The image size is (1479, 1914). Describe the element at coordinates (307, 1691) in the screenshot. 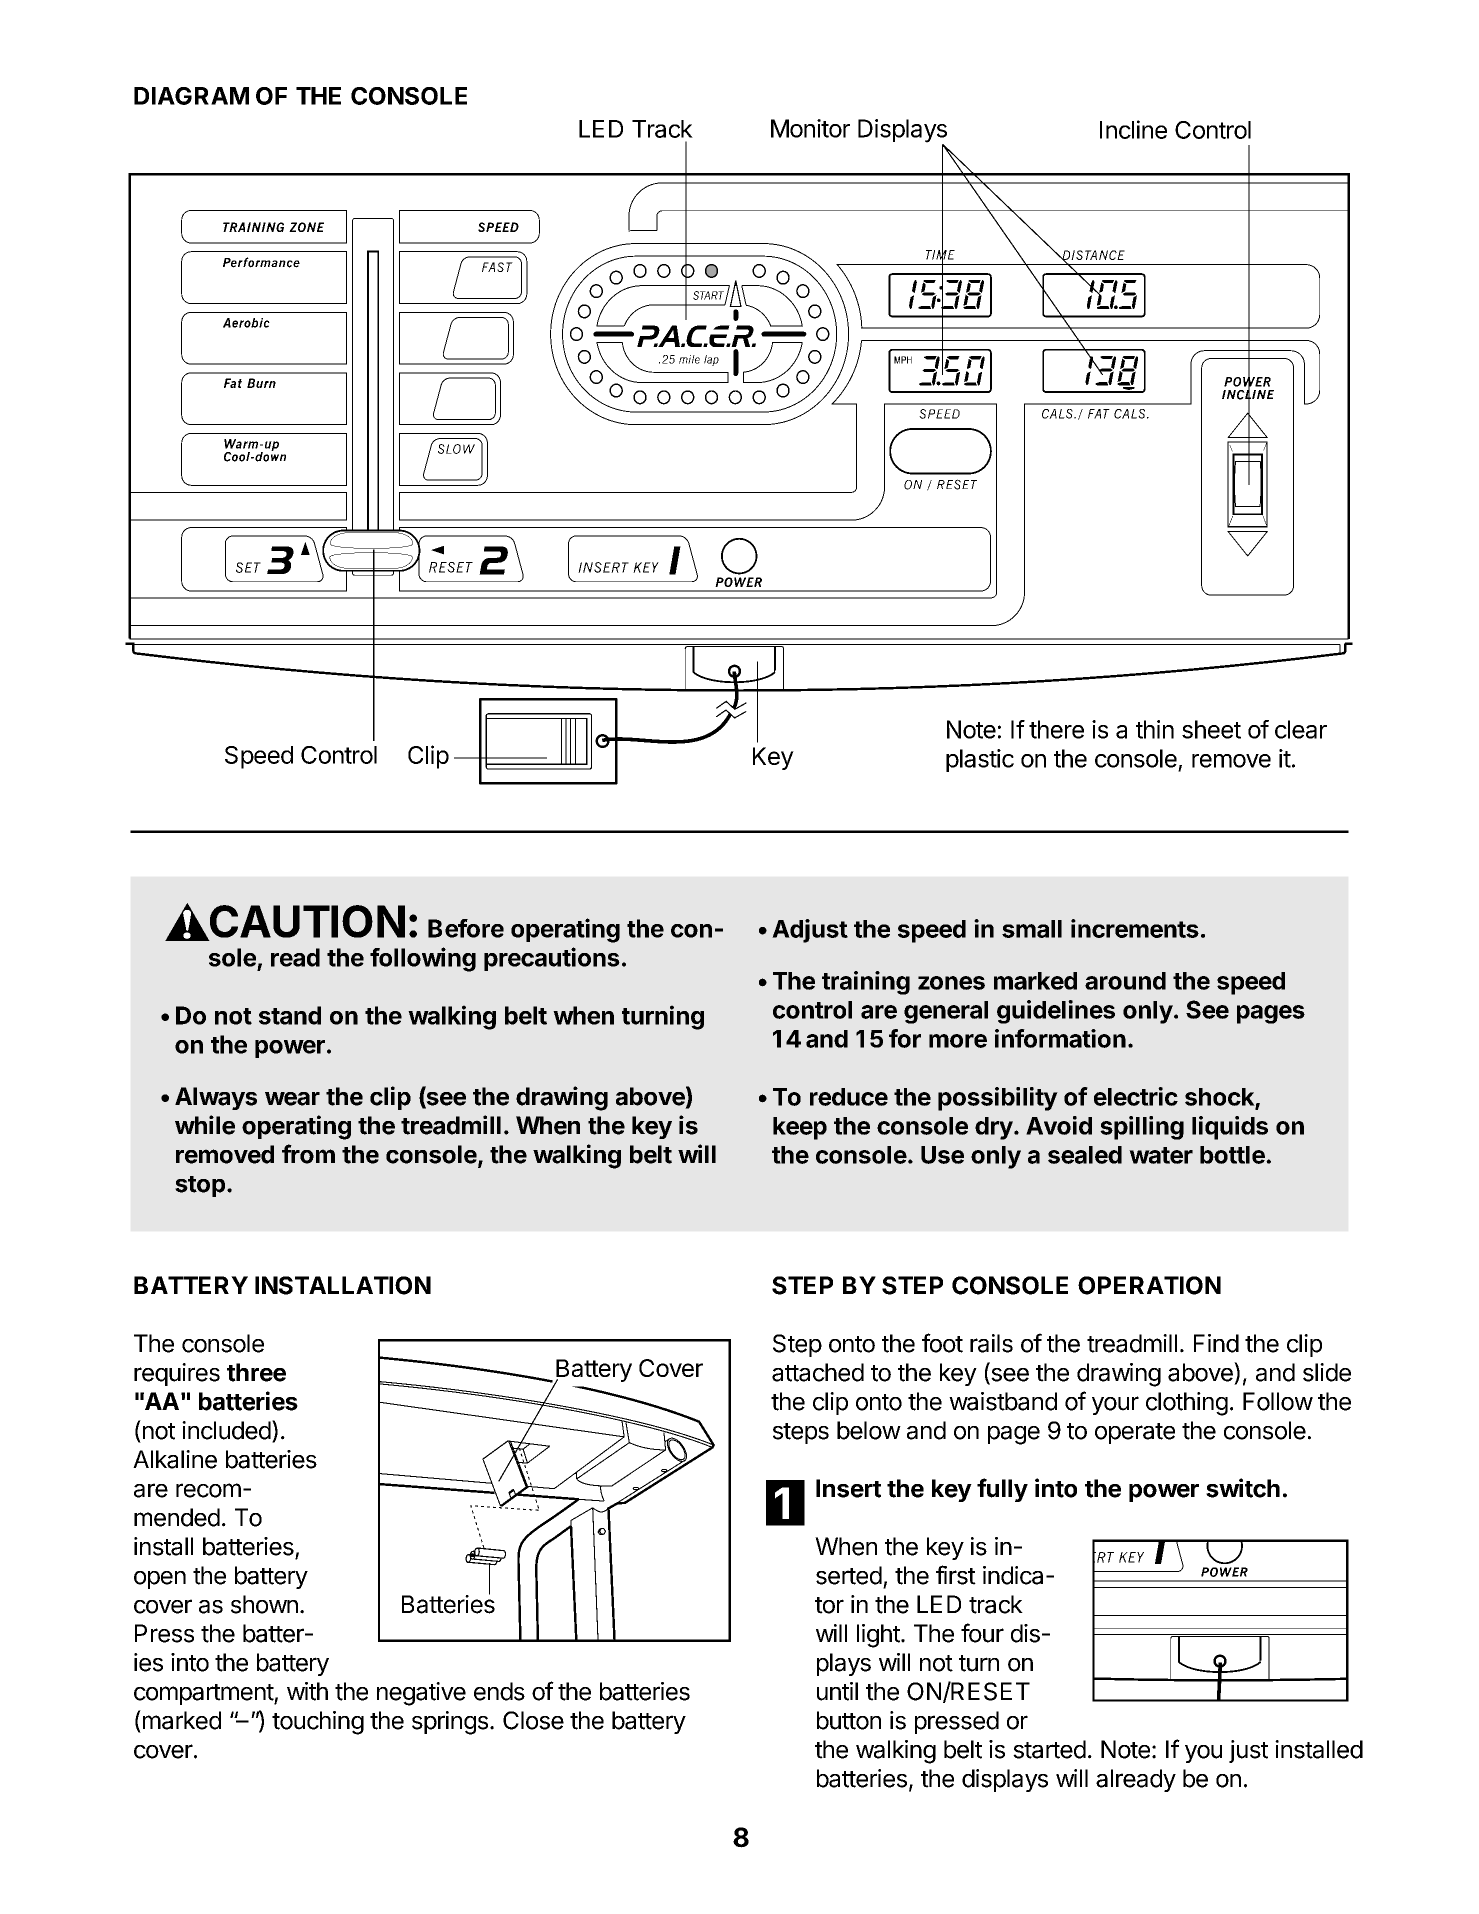

I see `with` at that location.
